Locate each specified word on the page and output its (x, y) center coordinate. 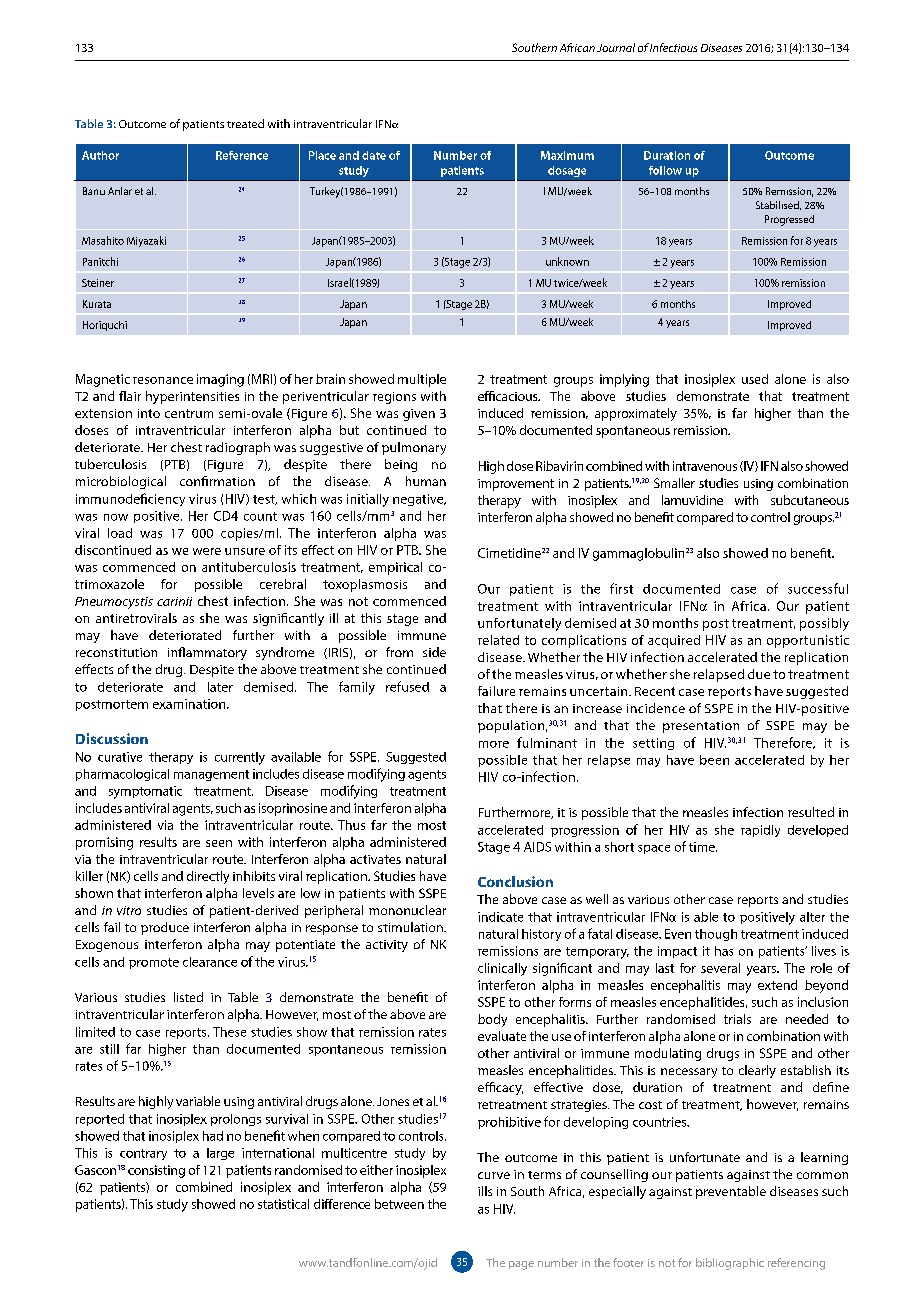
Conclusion (515, 881)
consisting (156, 1171)
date (374, 155)
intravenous (705, 466)
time (703, 847)
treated (245, 123)
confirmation (217, 481)
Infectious (673, 47)
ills (485, 1191)
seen (219, 843)
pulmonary (414, 448)
